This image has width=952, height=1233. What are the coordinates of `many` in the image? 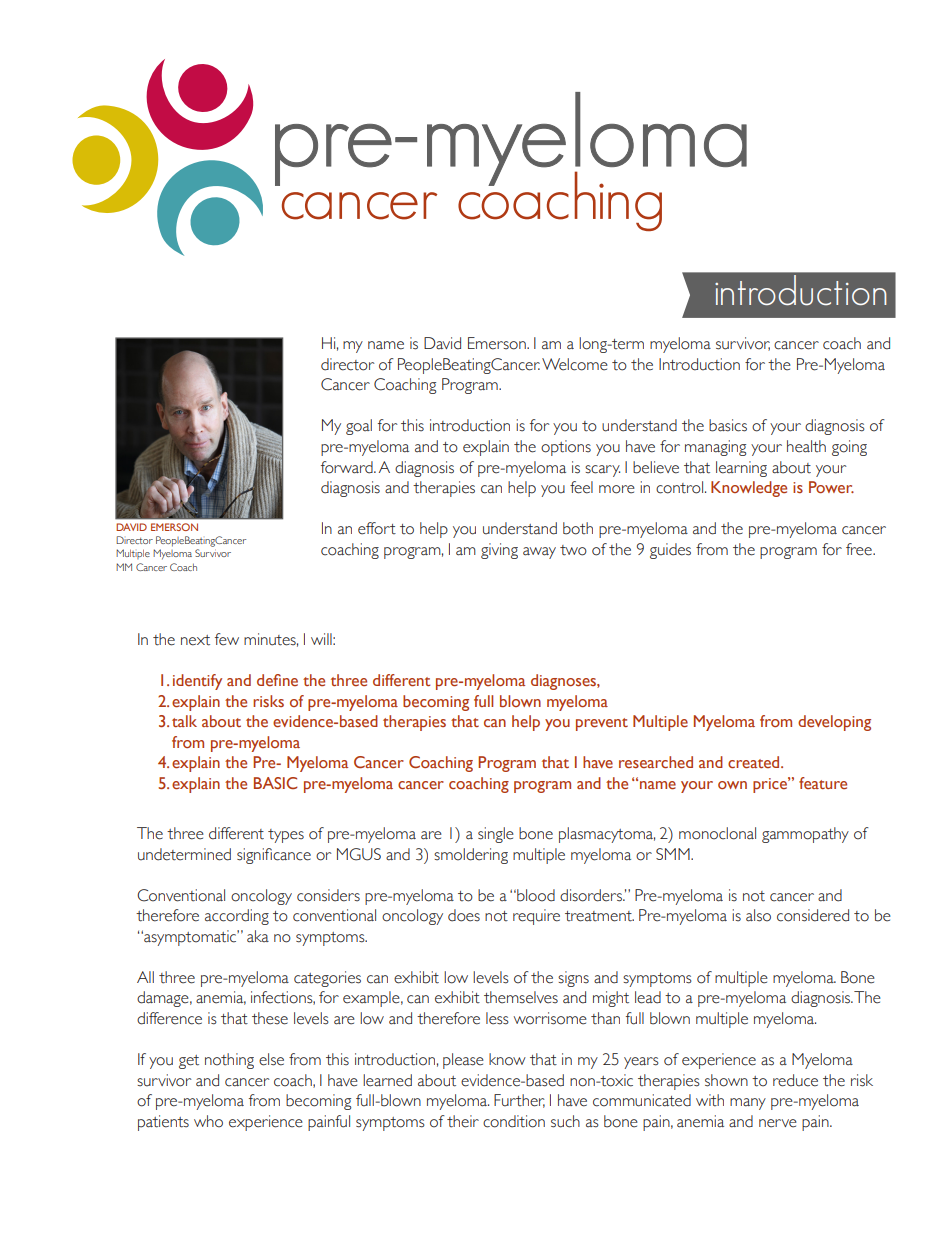 It's located at (748, 1104).
